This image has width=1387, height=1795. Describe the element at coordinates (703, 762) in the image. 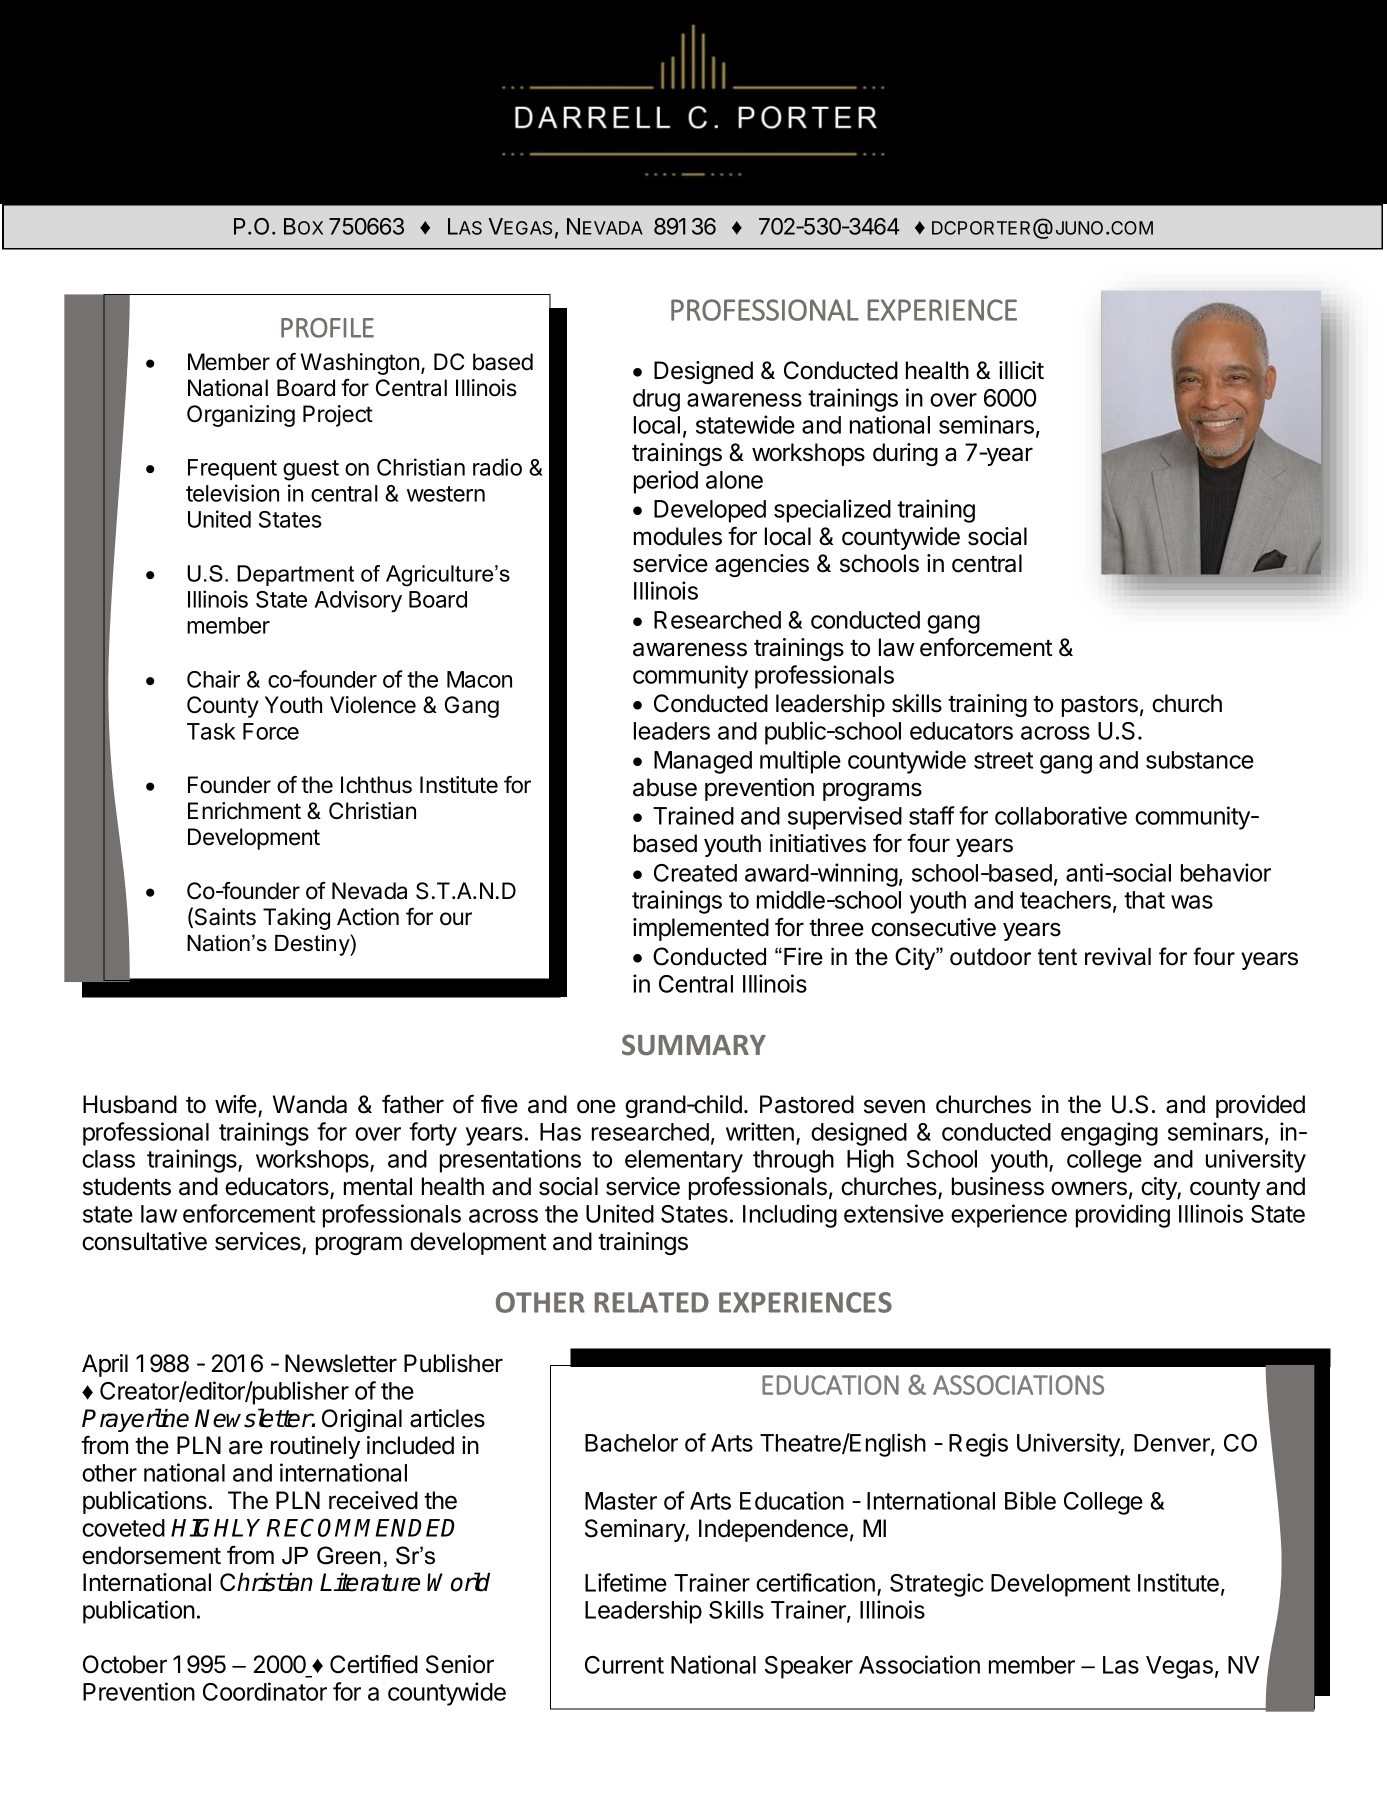

I see `Managed` at that location.
